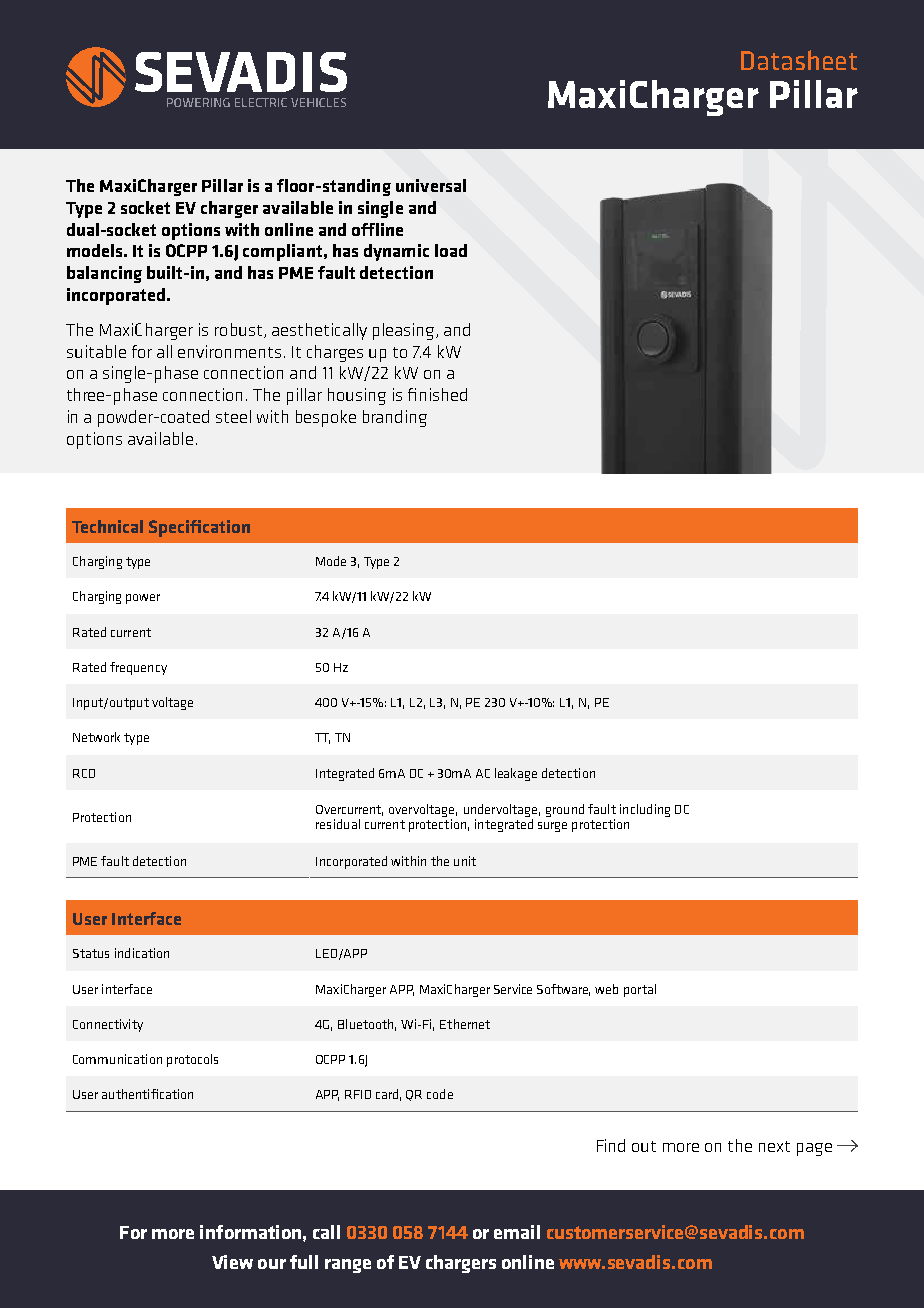 The image size is (924, 1308). What do you see at coordinates (431, 185) in the screenshot?
I see `universal` at bounding box center [431, 185].
